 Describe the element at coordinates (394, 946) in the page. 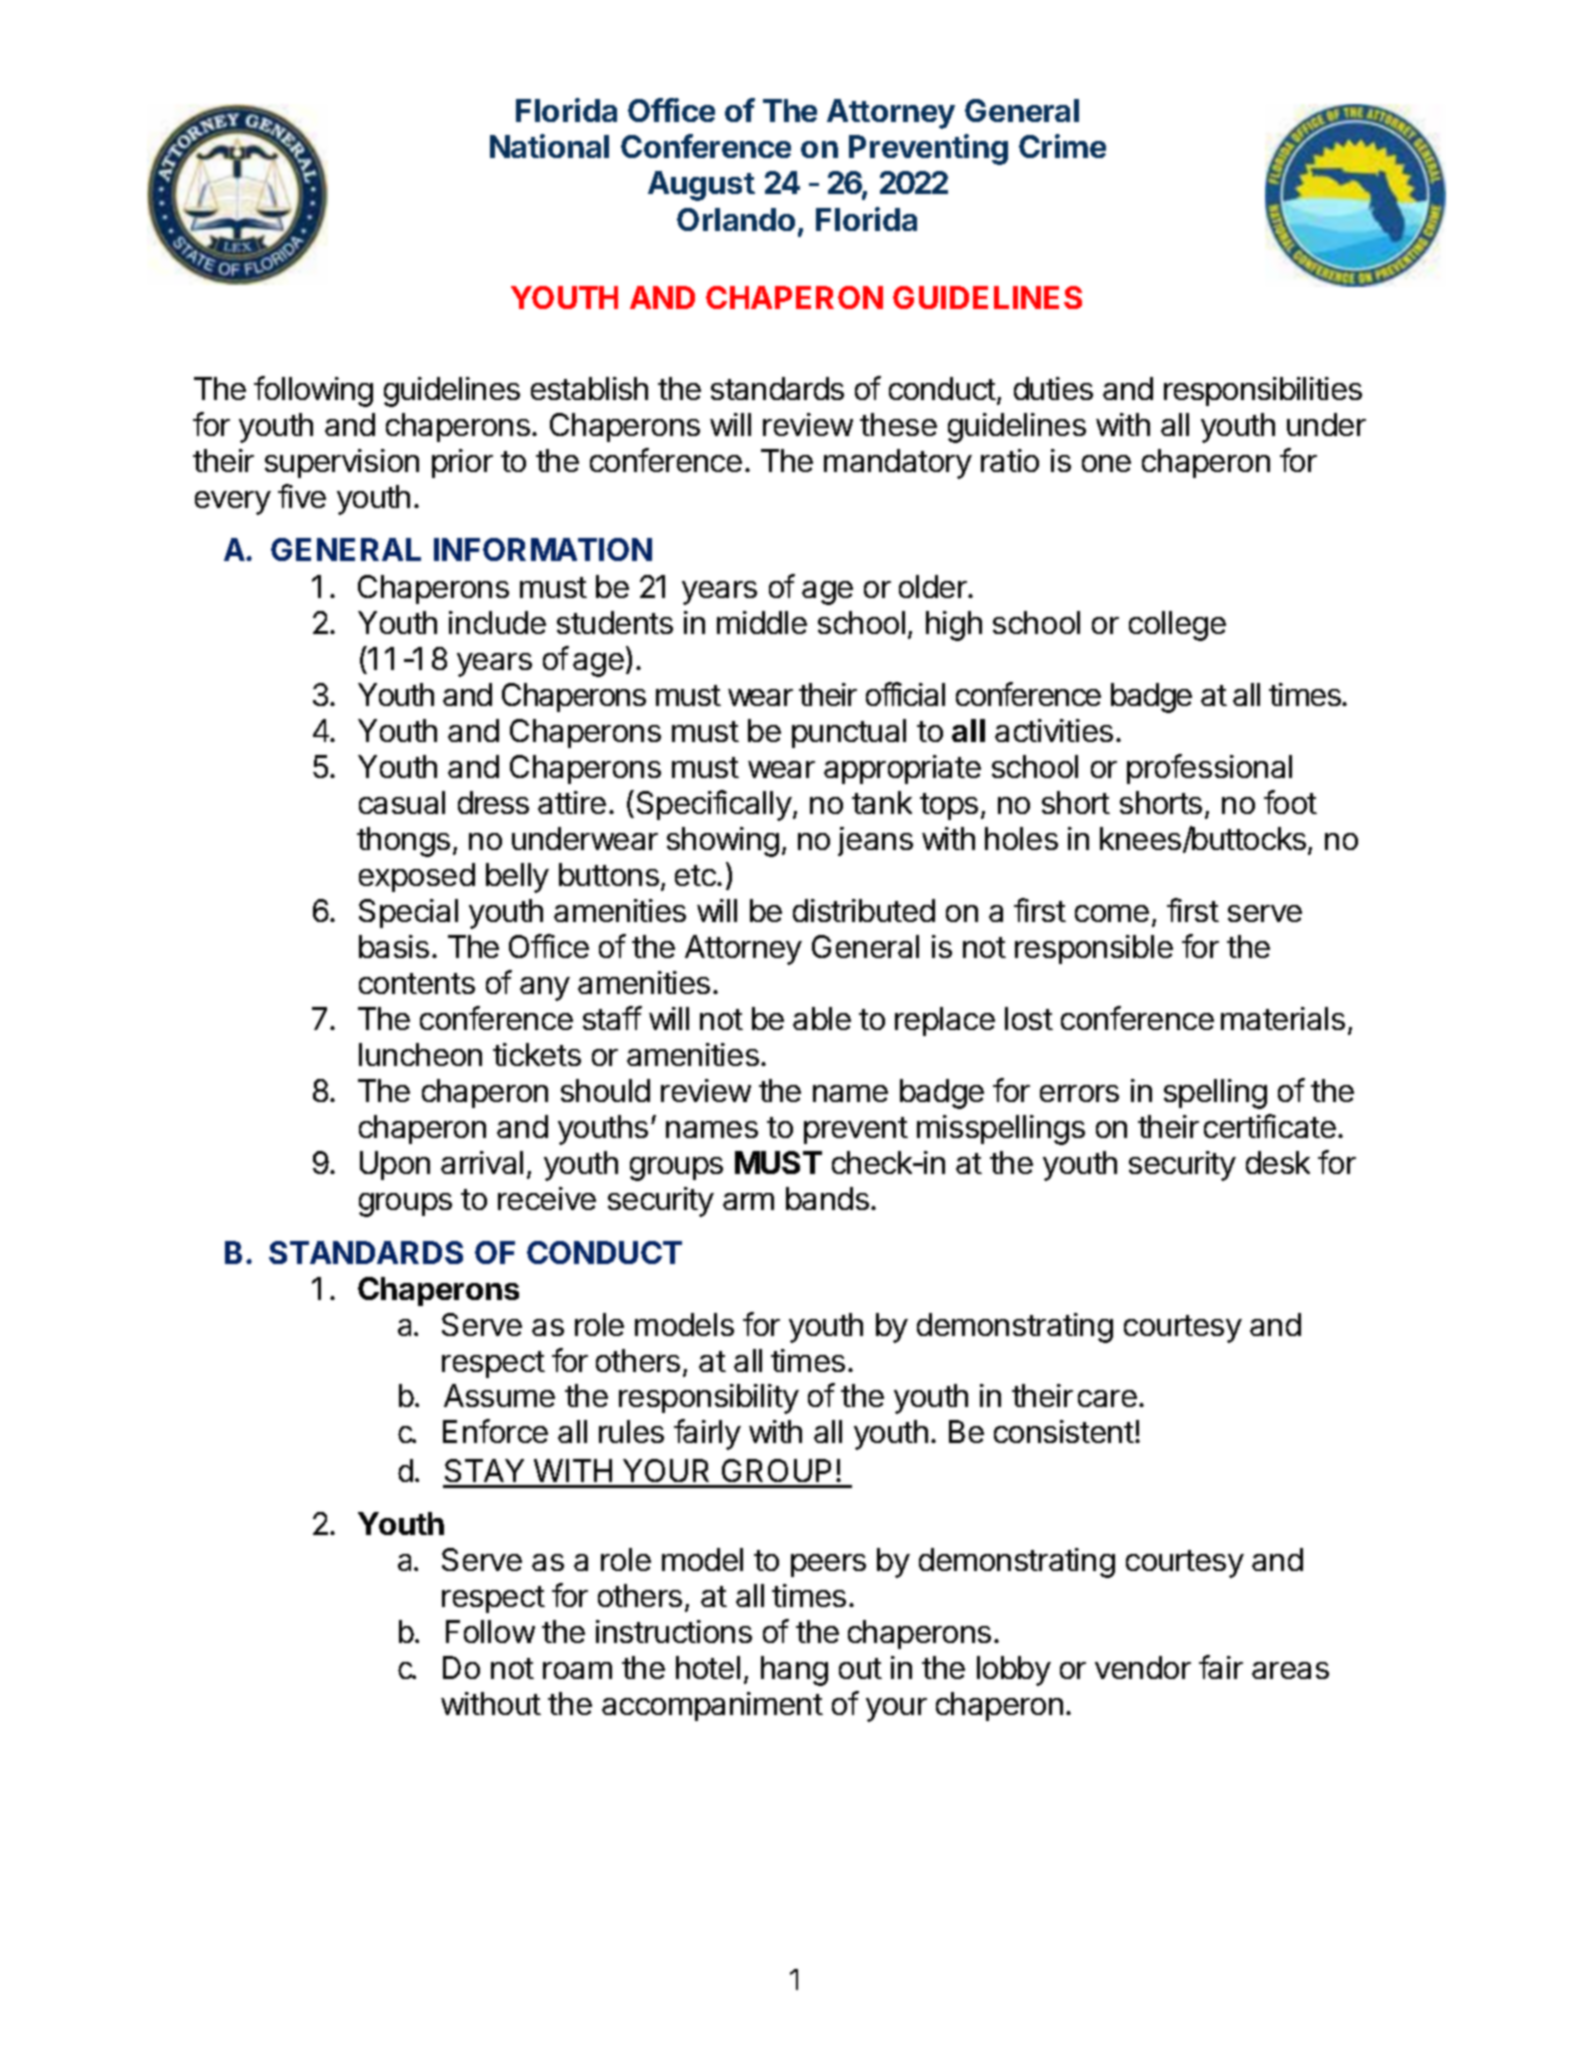

I see `basis` at that location.
